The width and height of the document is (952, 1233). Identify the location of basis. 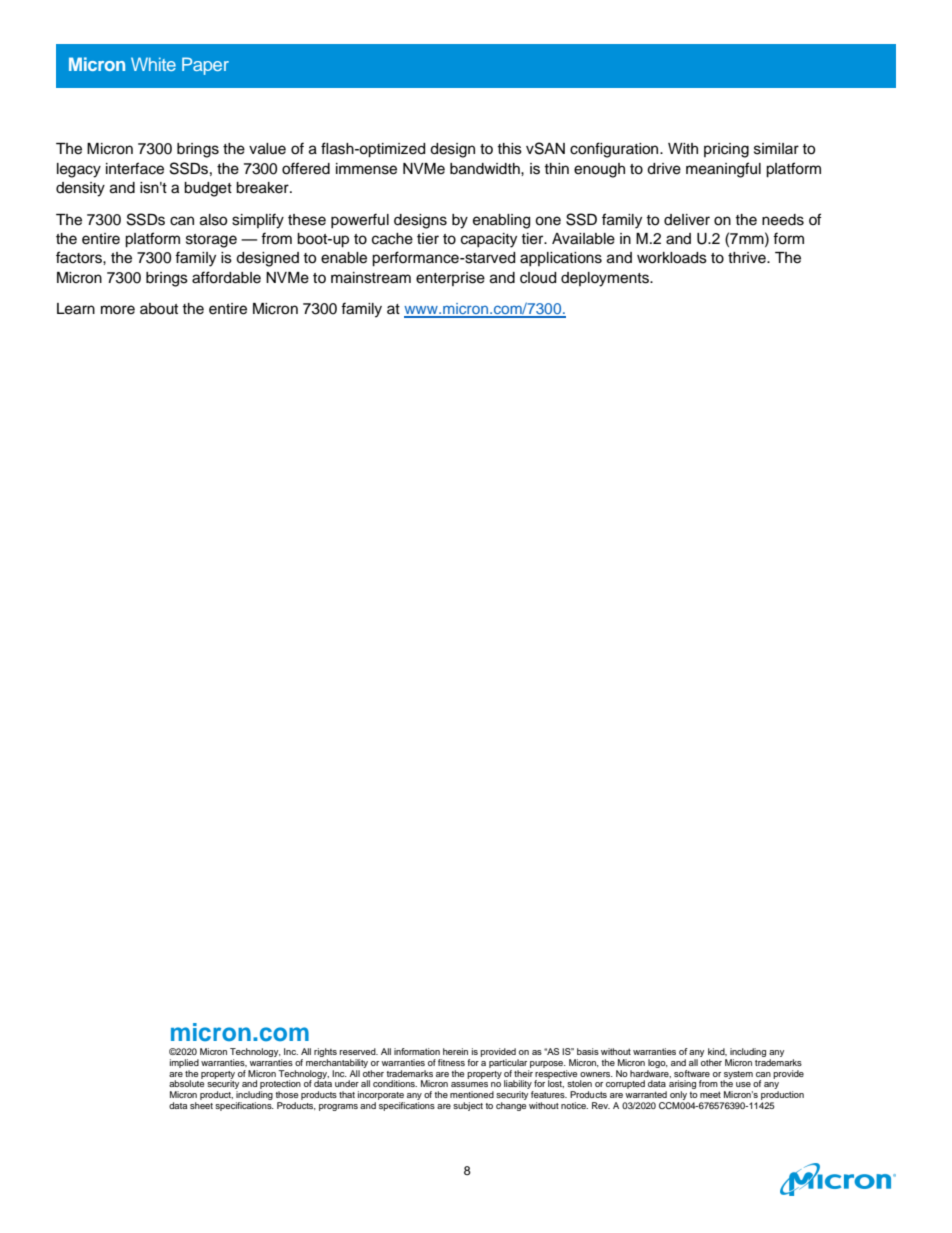
(588, 1051).
